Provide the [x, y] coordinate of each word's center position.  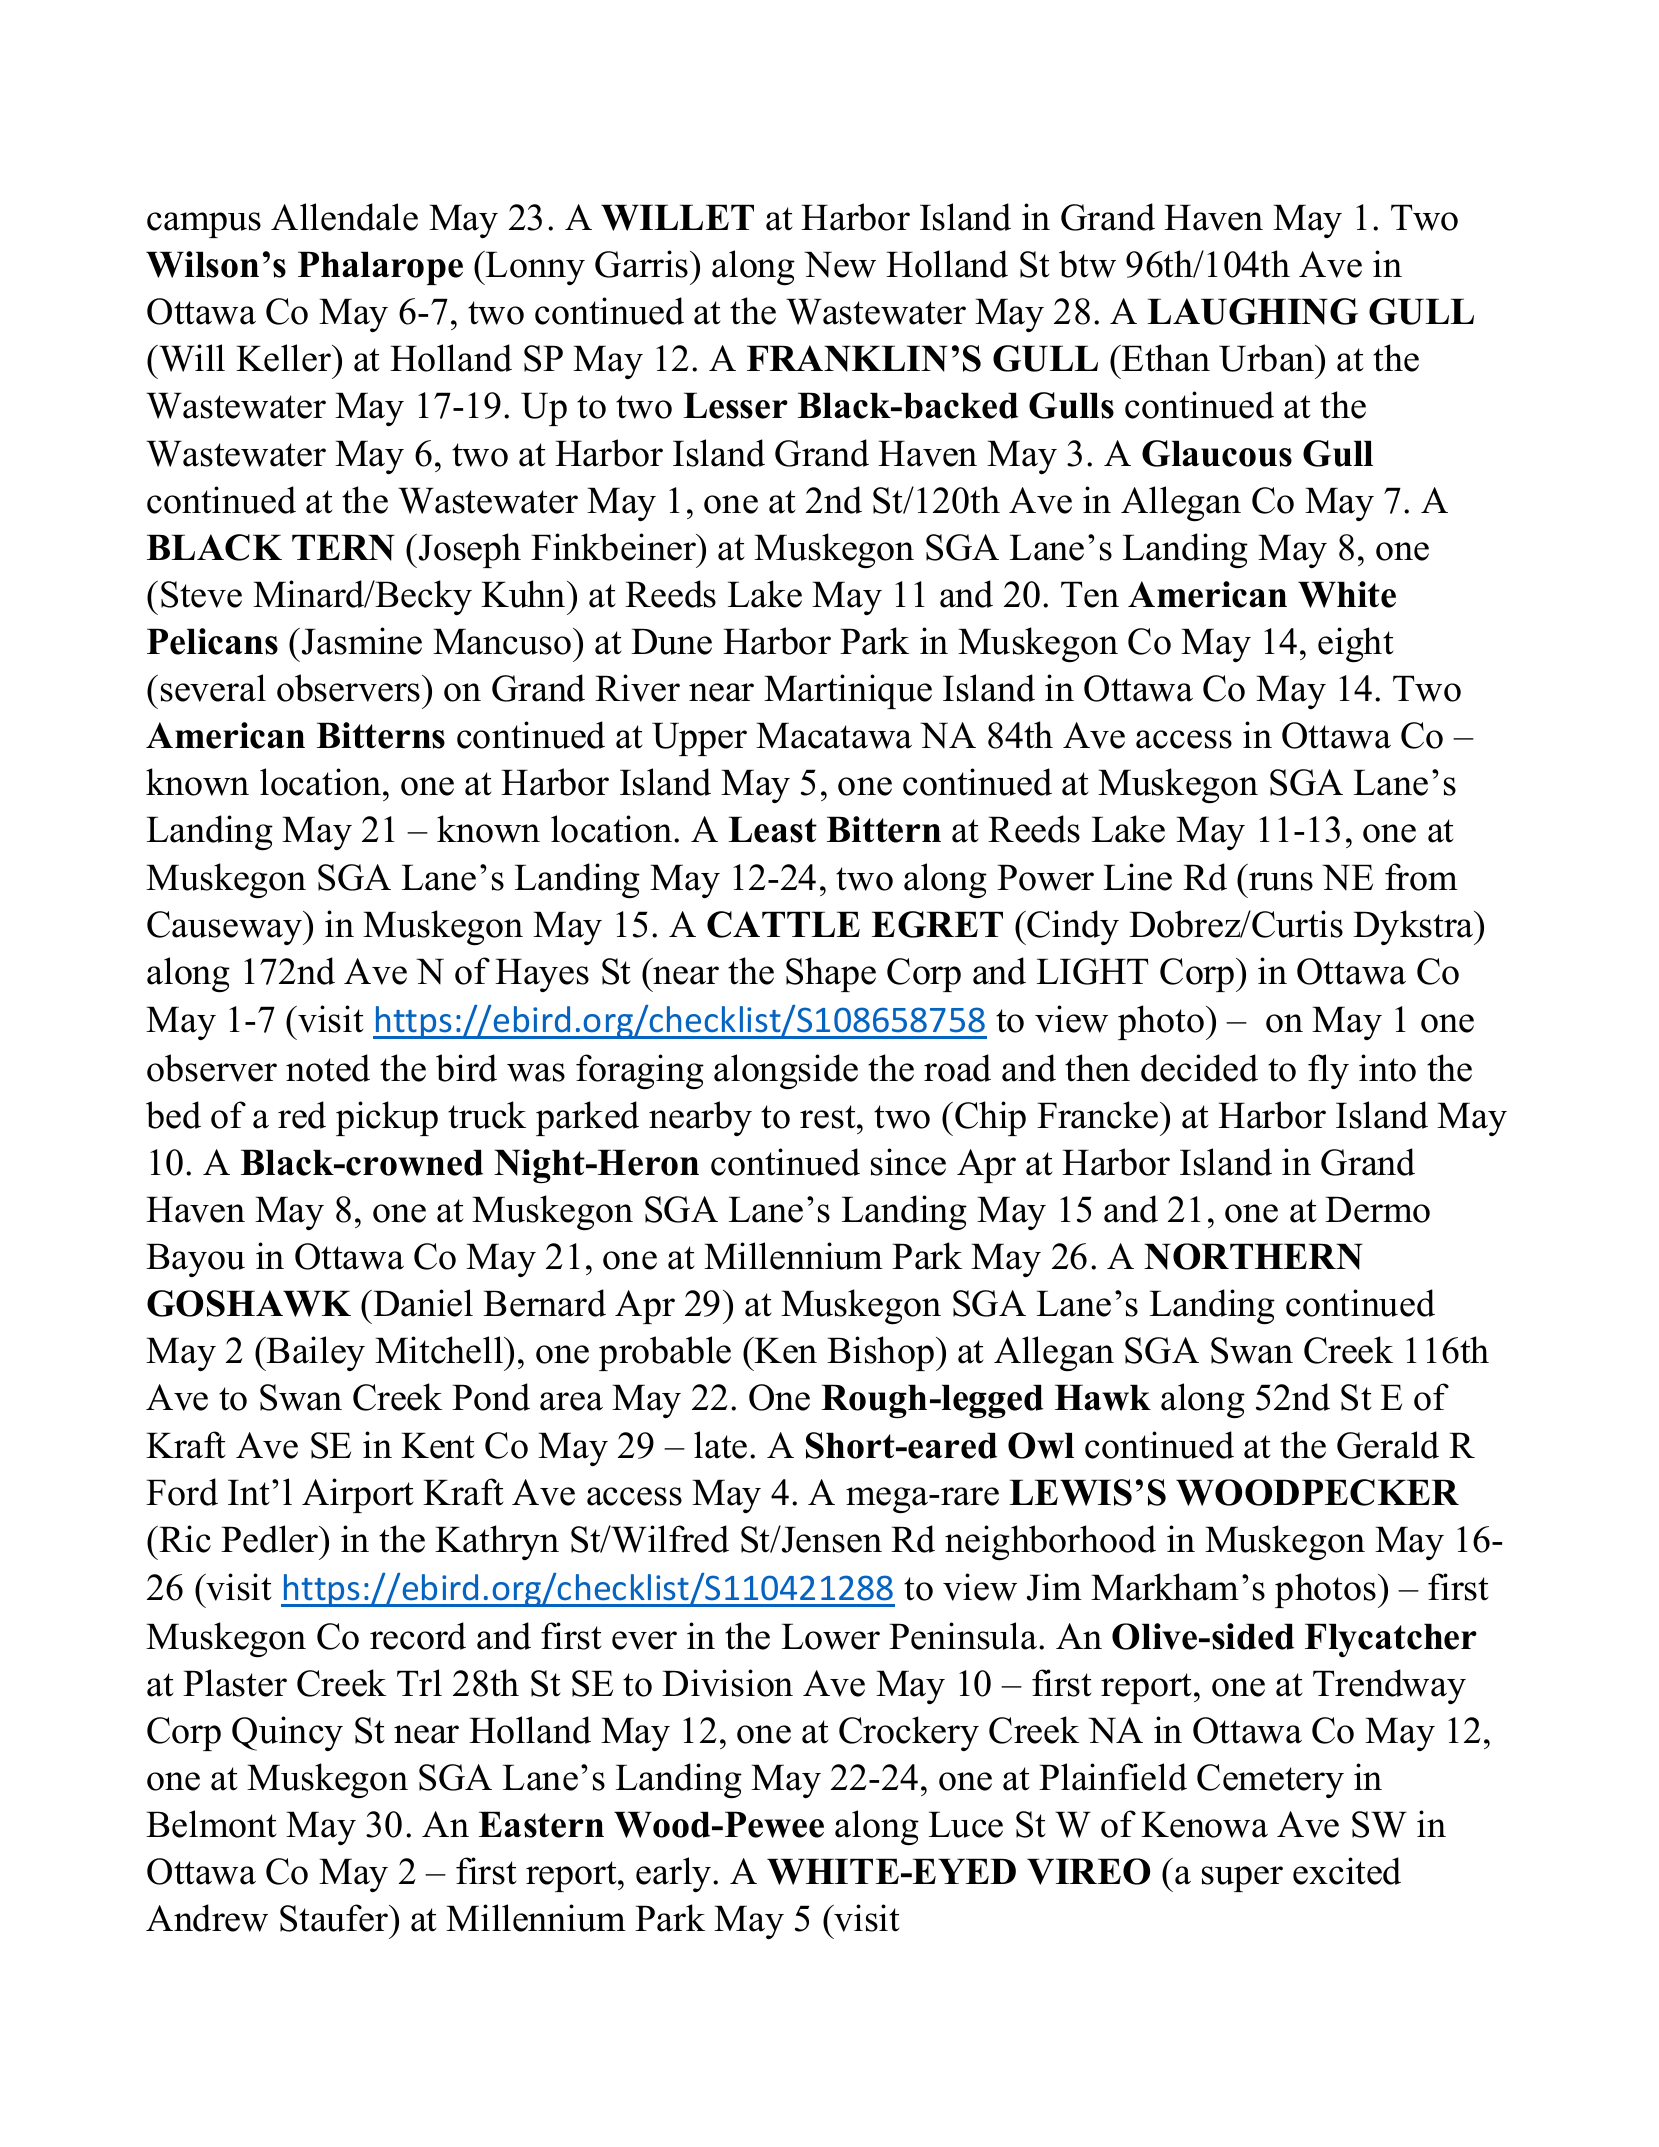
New [840, 264]
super [1242, 1879]
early [675, 1874]
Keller [285, 358]
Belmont [211, 1824]
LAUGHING [1252, 311]
